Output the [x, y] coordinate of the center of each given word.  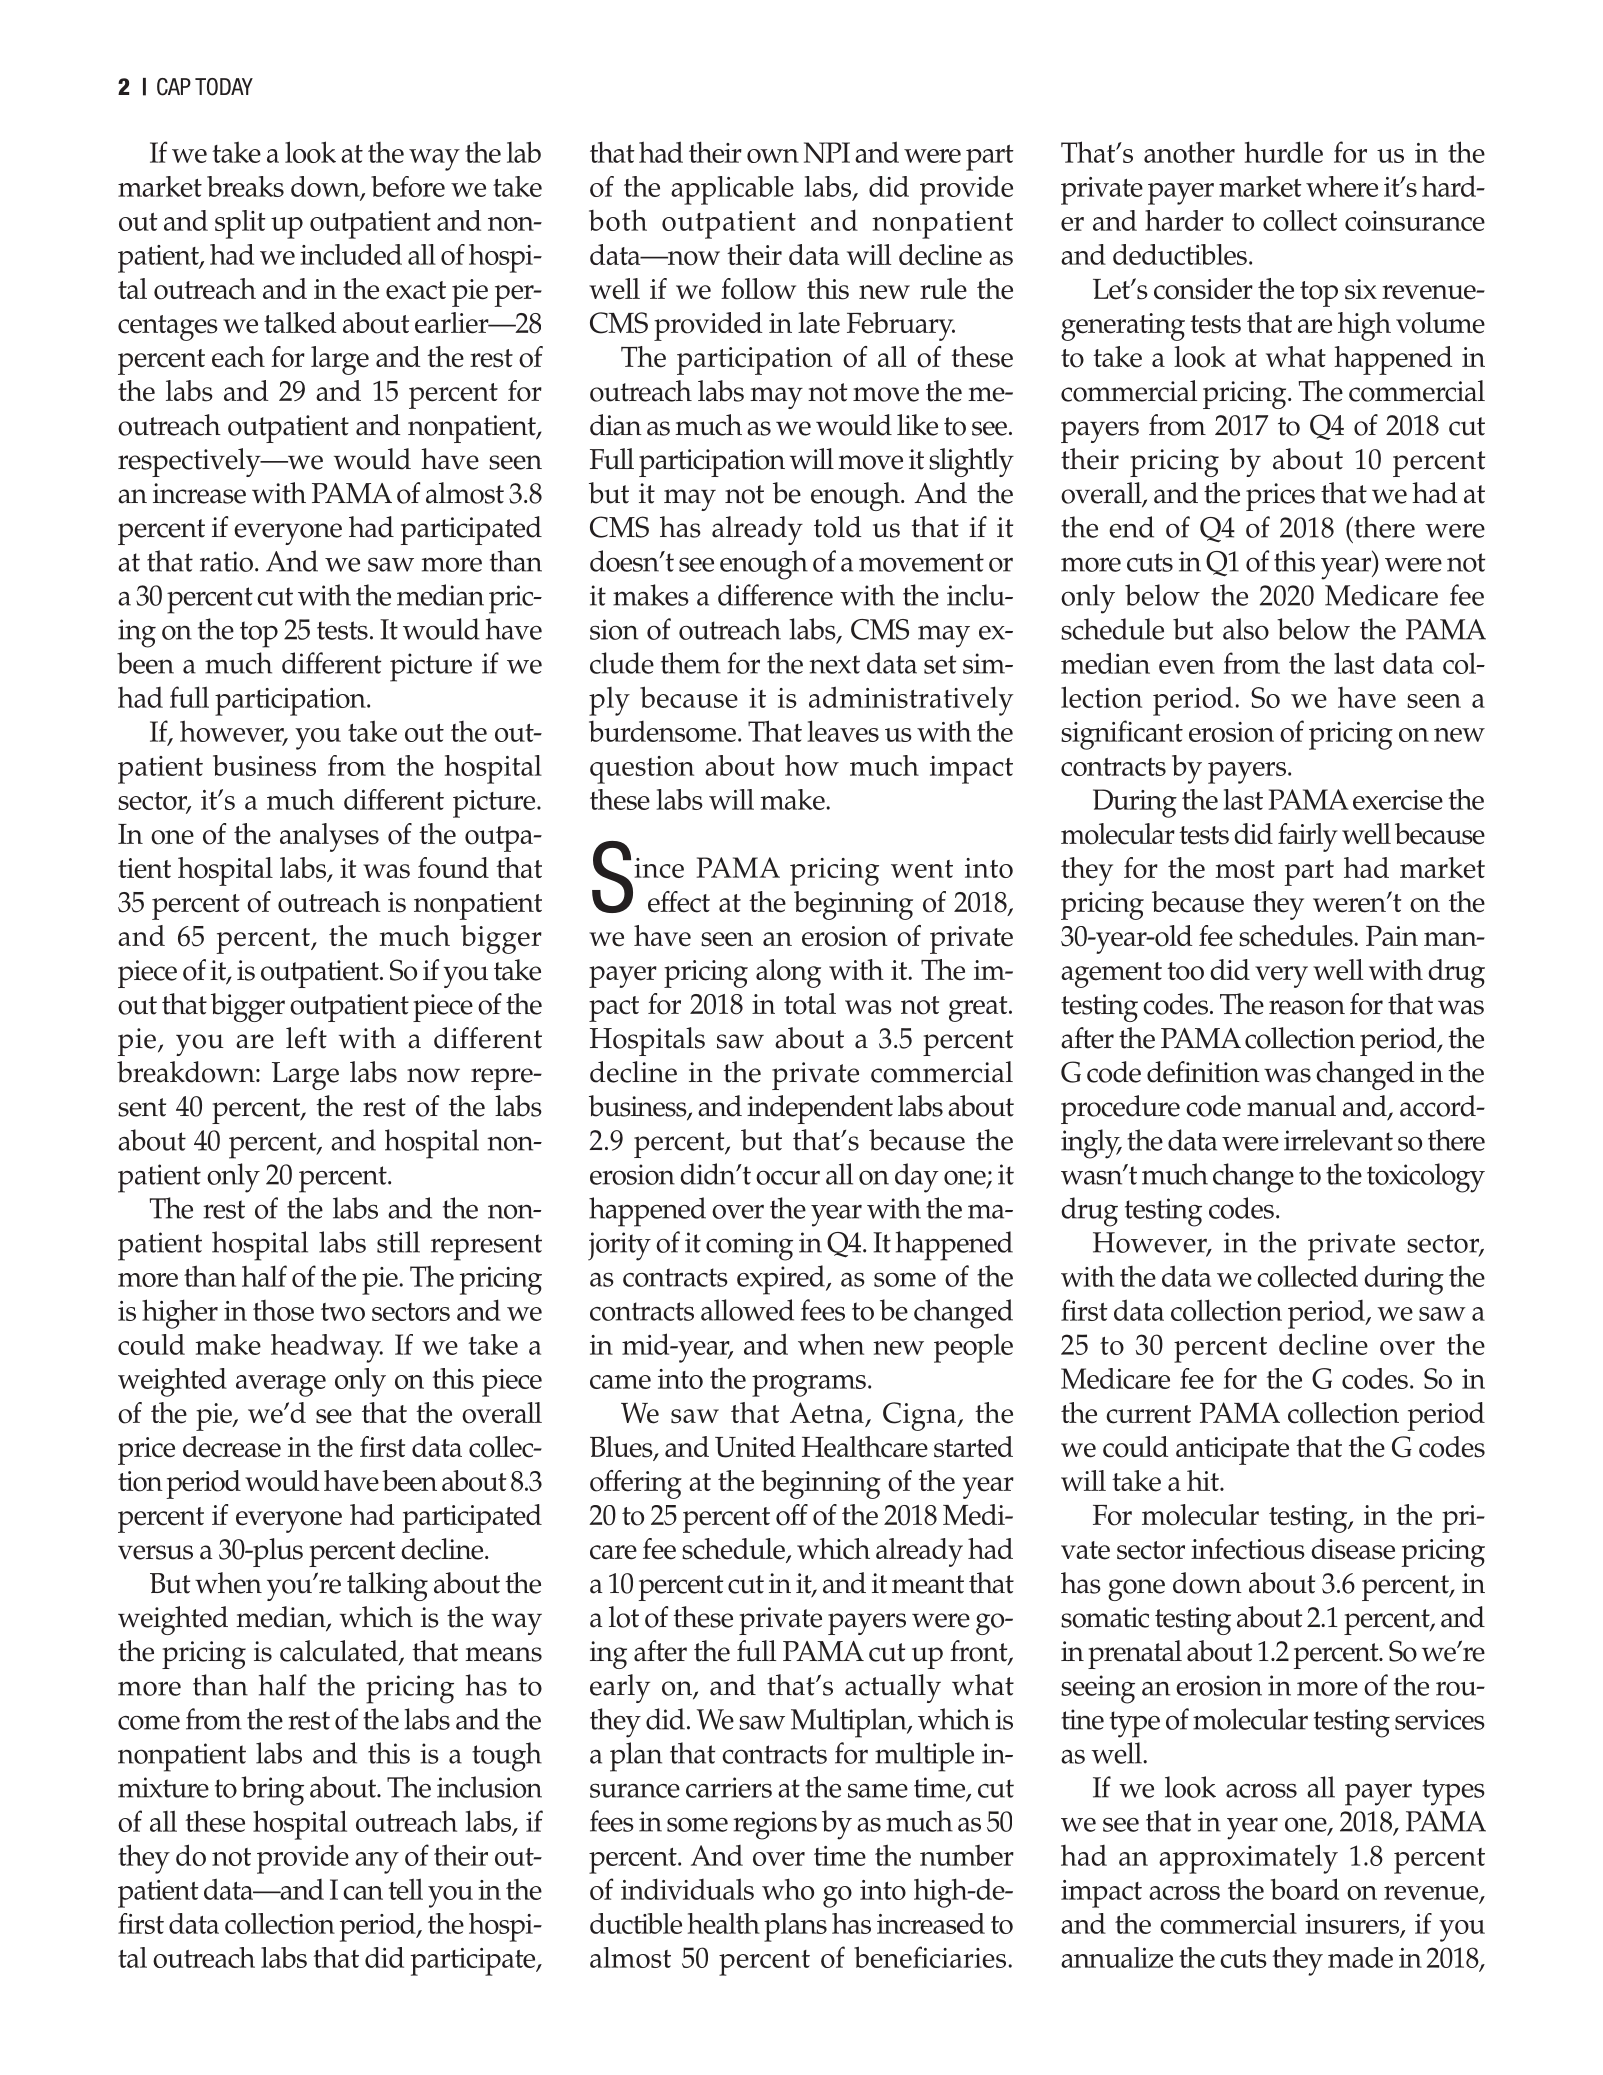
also [1246, 629]
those [283, 1310]
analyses [329, 837]
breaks [245, 186]
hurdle [1284, 152]
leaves [843, 731]
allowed [747, 1310]
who [788, 1889]
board [1305, 1889]
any [377, 1863]
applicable [732, 190]
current [1148, 1414]
